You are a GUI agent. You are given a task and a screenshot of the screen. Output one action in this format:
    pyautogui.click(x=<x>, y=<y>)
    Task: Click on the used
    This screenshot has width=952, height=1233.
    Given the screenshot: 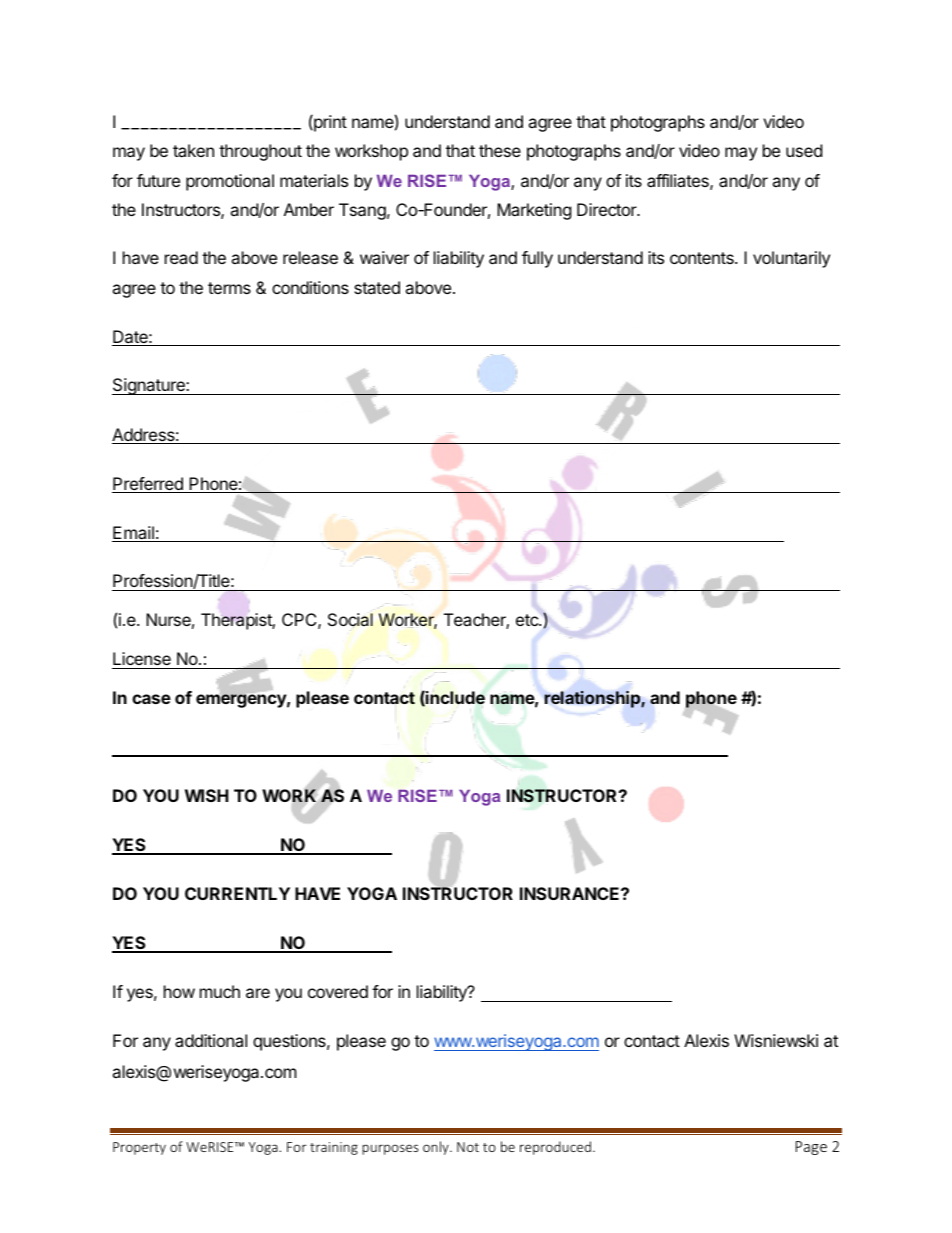 What is the action you would take?
    pyautogui.click(x=804, y=150)
